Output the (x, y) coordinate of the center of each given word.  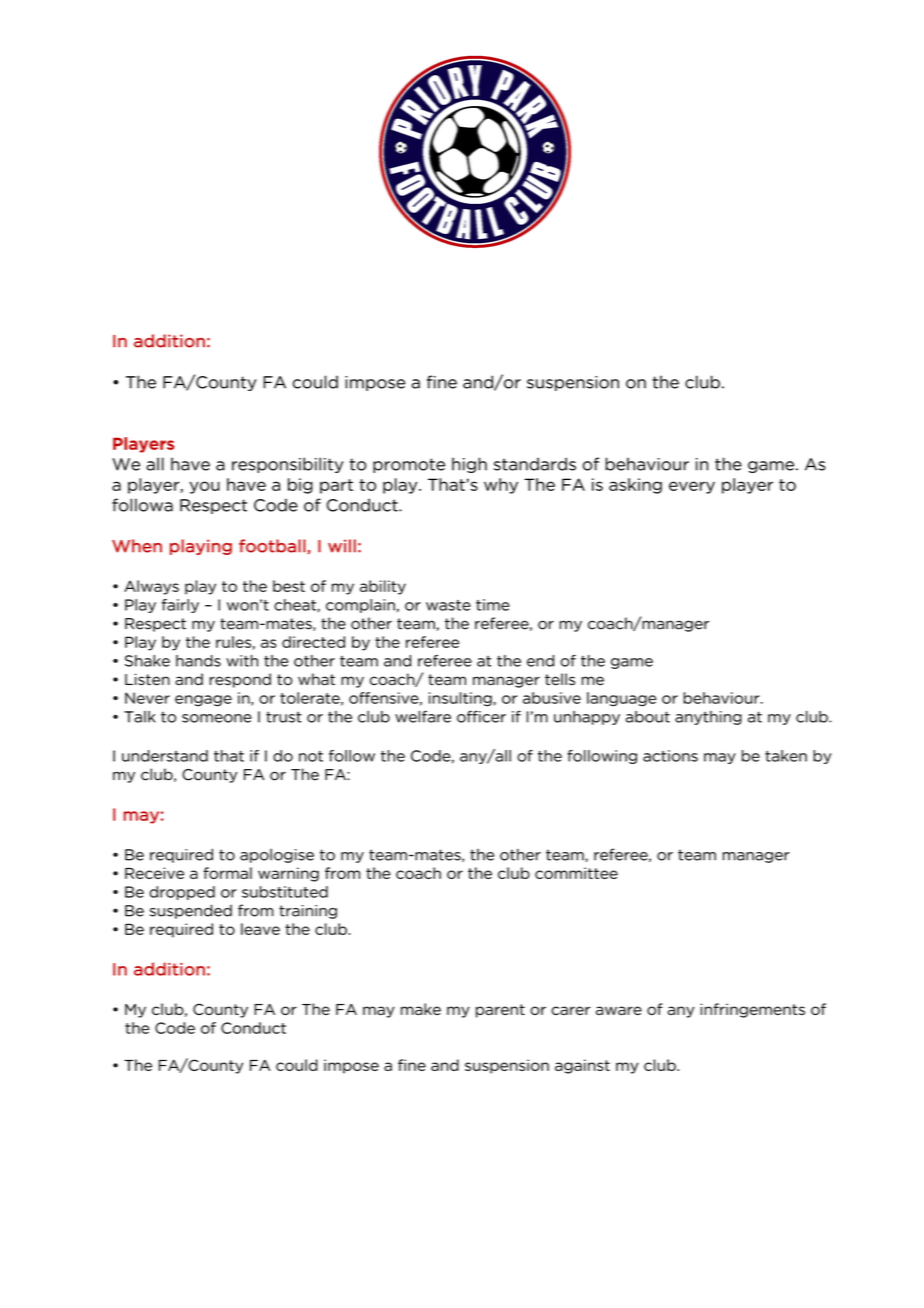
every (692, 487)
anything (708, 718)
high (469, 465)
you (205, 487)
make (421, 1009)
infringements (752, 1010)
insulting (461, 699)
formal (227, 873)
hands (198, 661)
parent (500, 1011)
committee (576, 873)
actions (670, 756)
